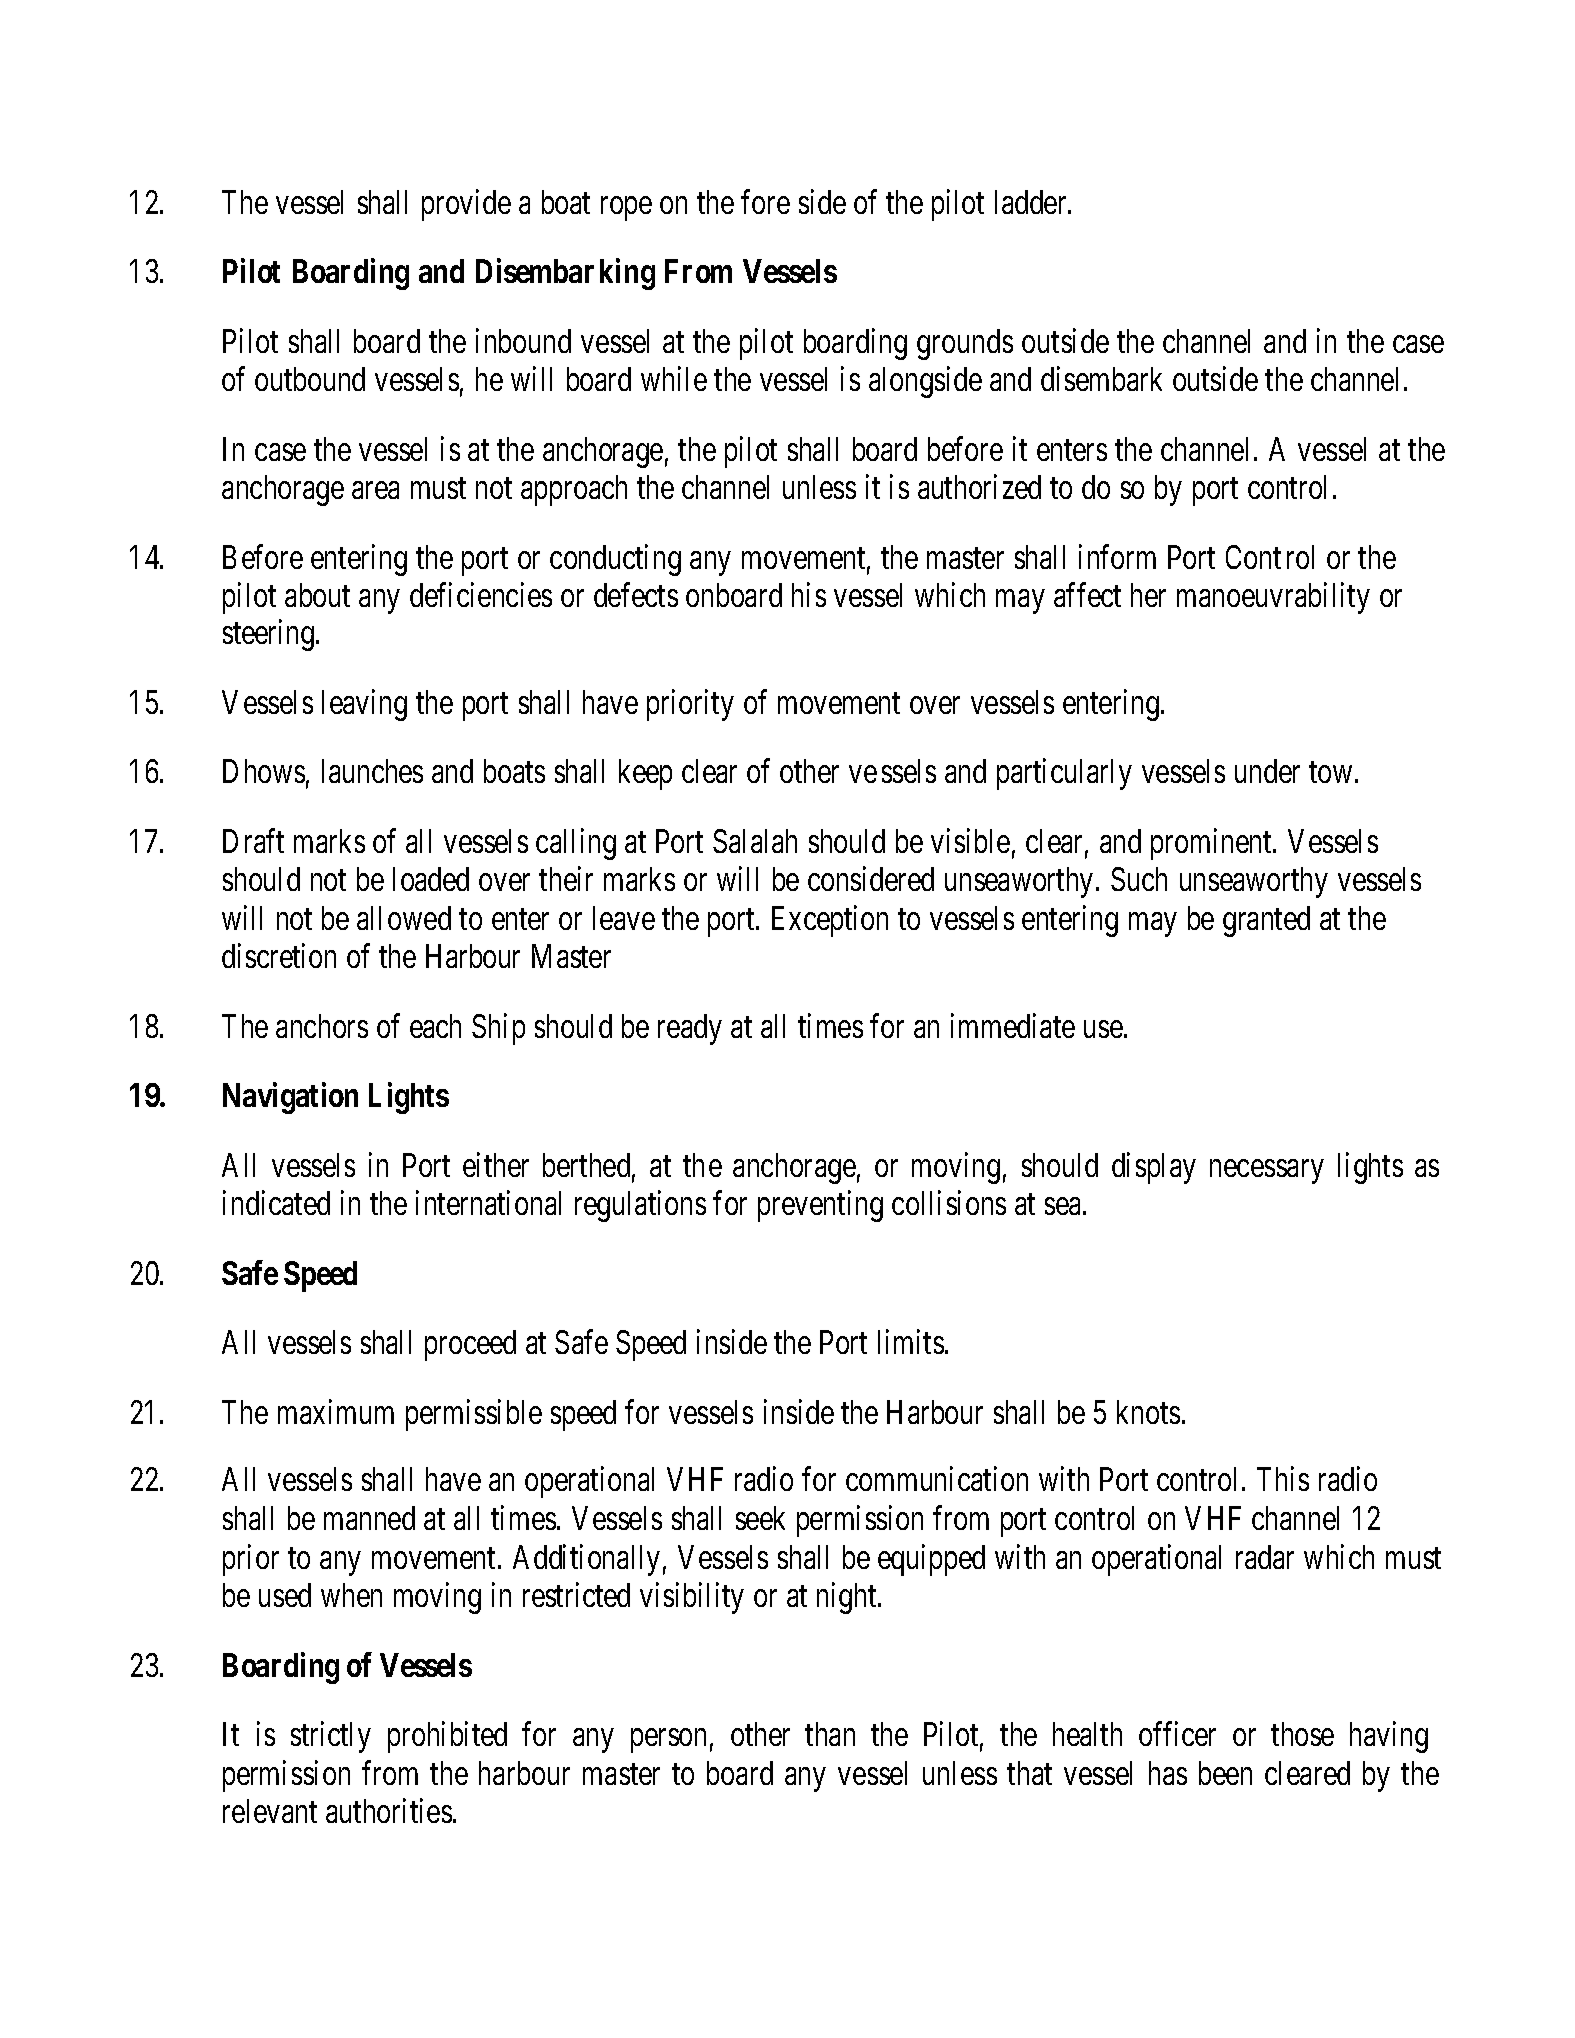 This screenshot has width=1575, height=2038. Describe the element at coordinates (466, 205) in the screenshot. I see `provide` at that location.
